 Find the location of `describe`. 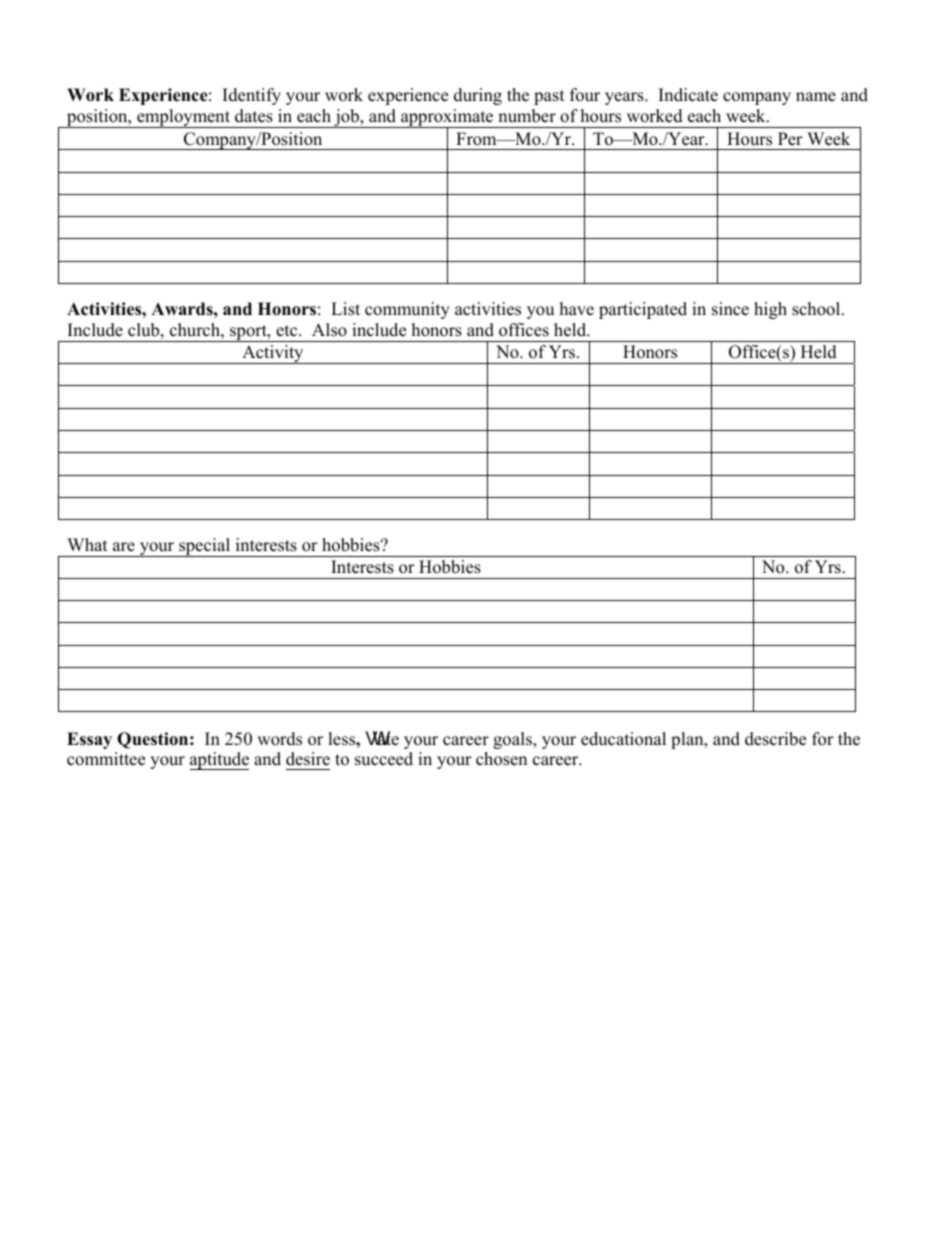

describe is located at coordinates (775, 739).
